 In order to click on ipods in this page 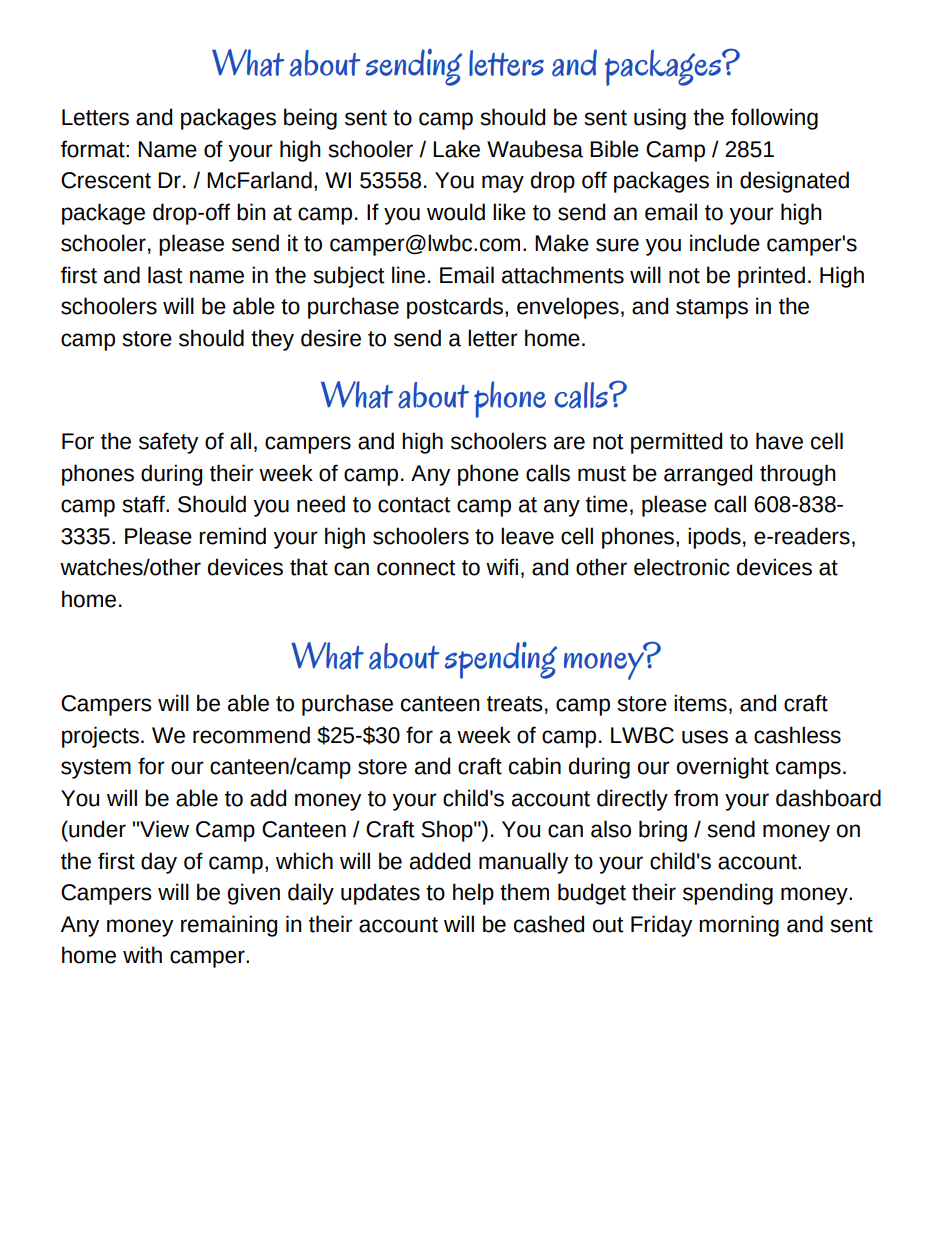, I will do `click(714, 538)`.
